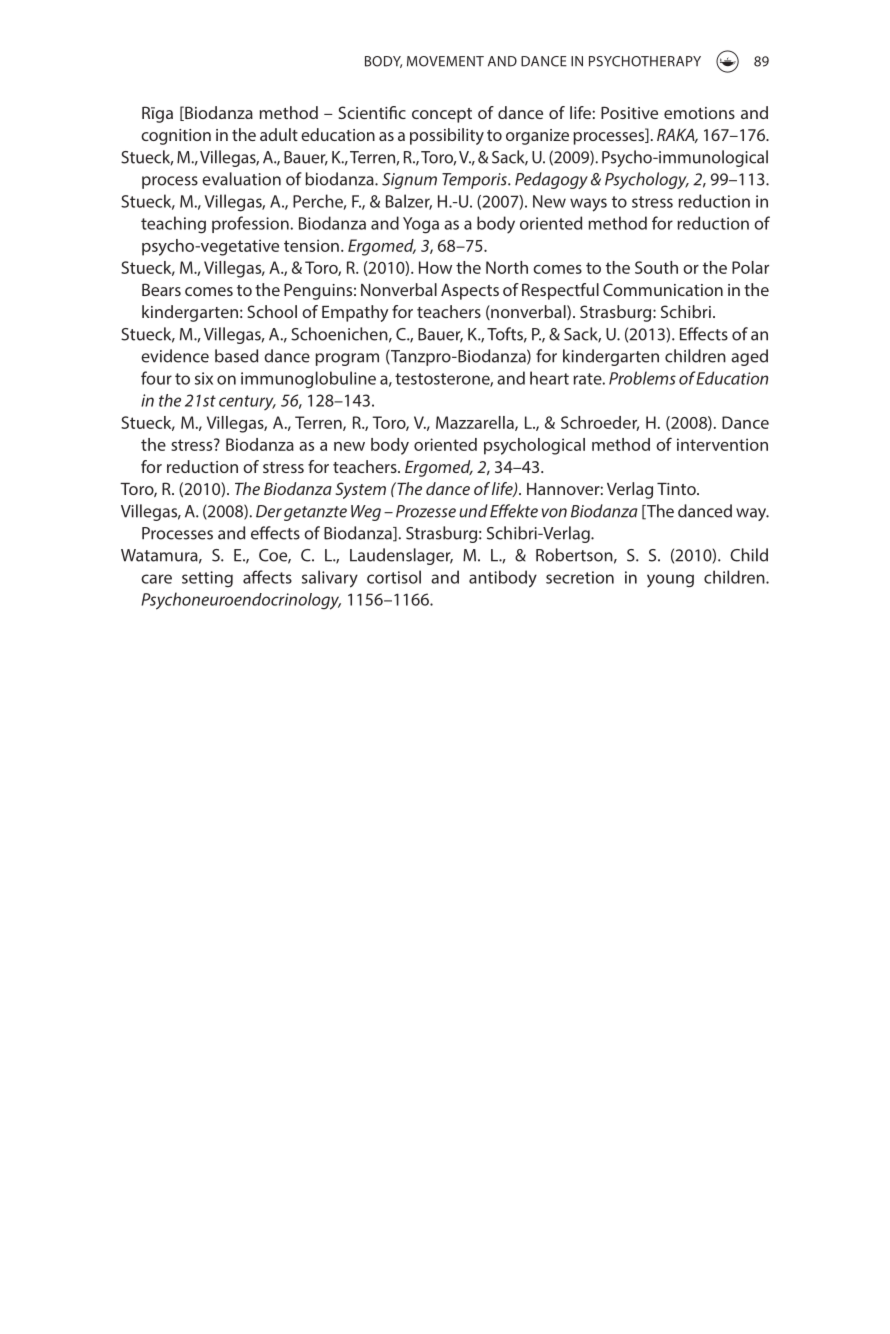  Describe the element at coordinates (670, 581) in the image. I see `young` at that location.
